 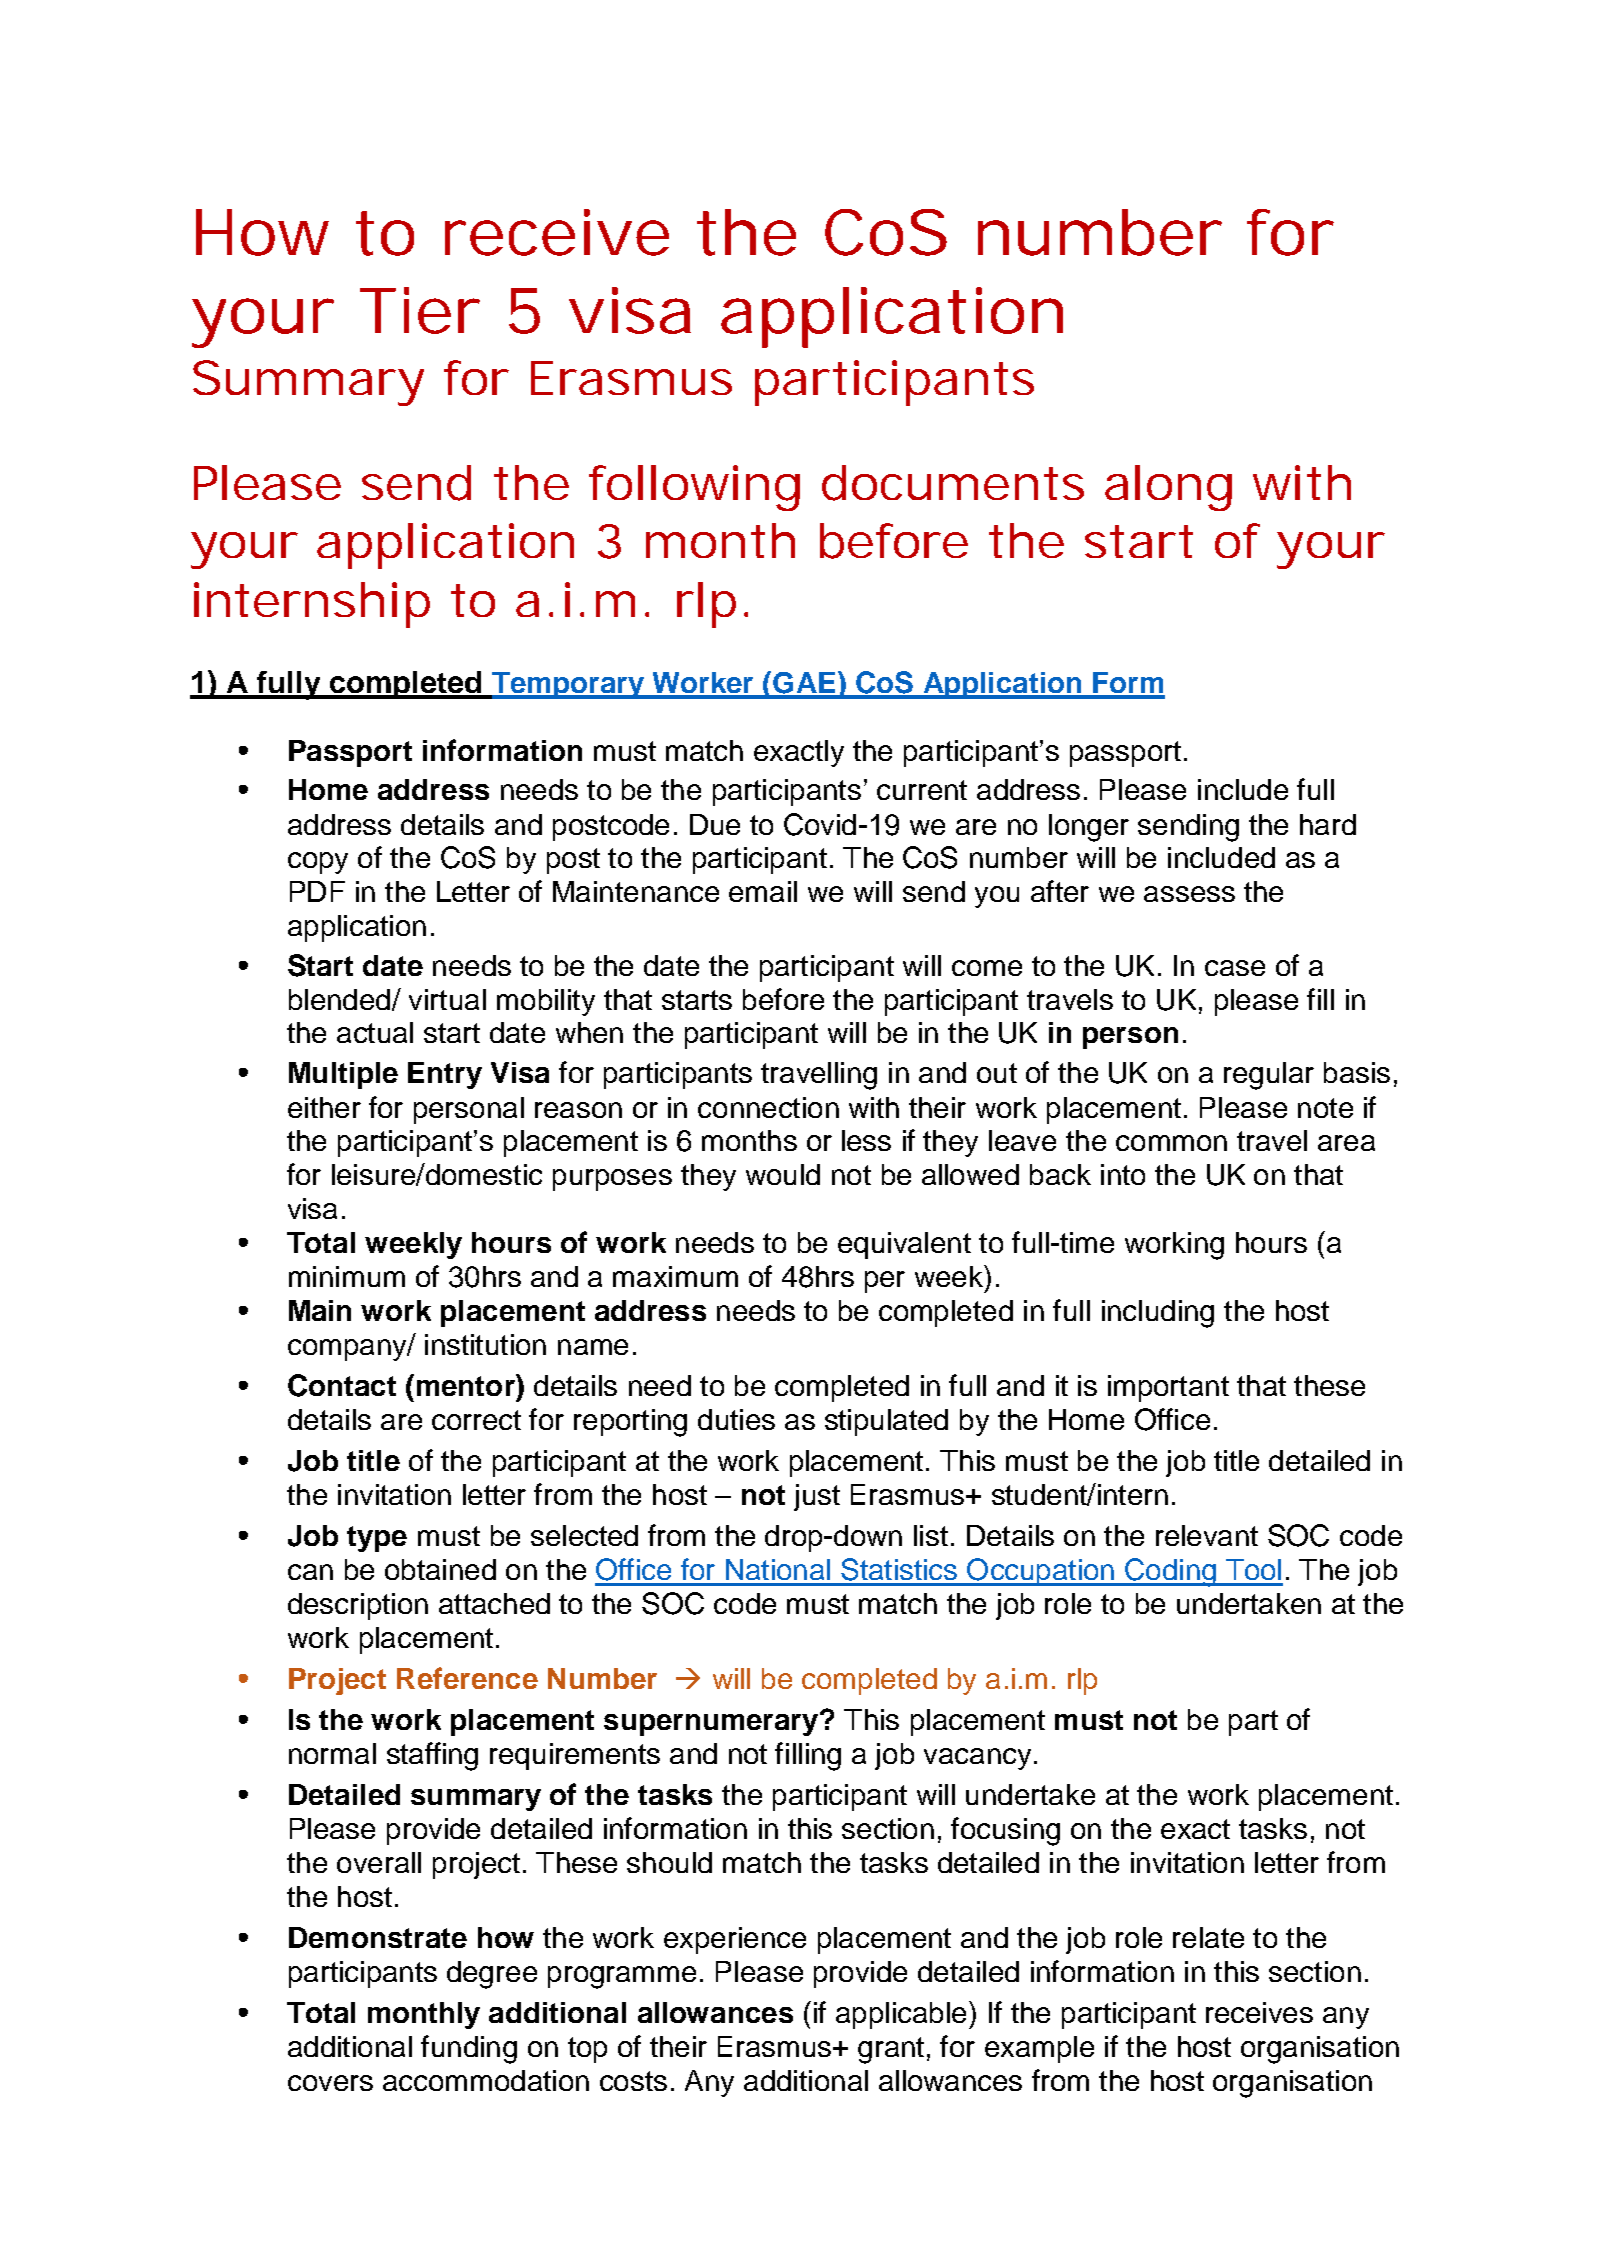 What do you see at coordinates (1207, 1535) in the document?
I see `relevant` at bounding box center [1207, 1535].
